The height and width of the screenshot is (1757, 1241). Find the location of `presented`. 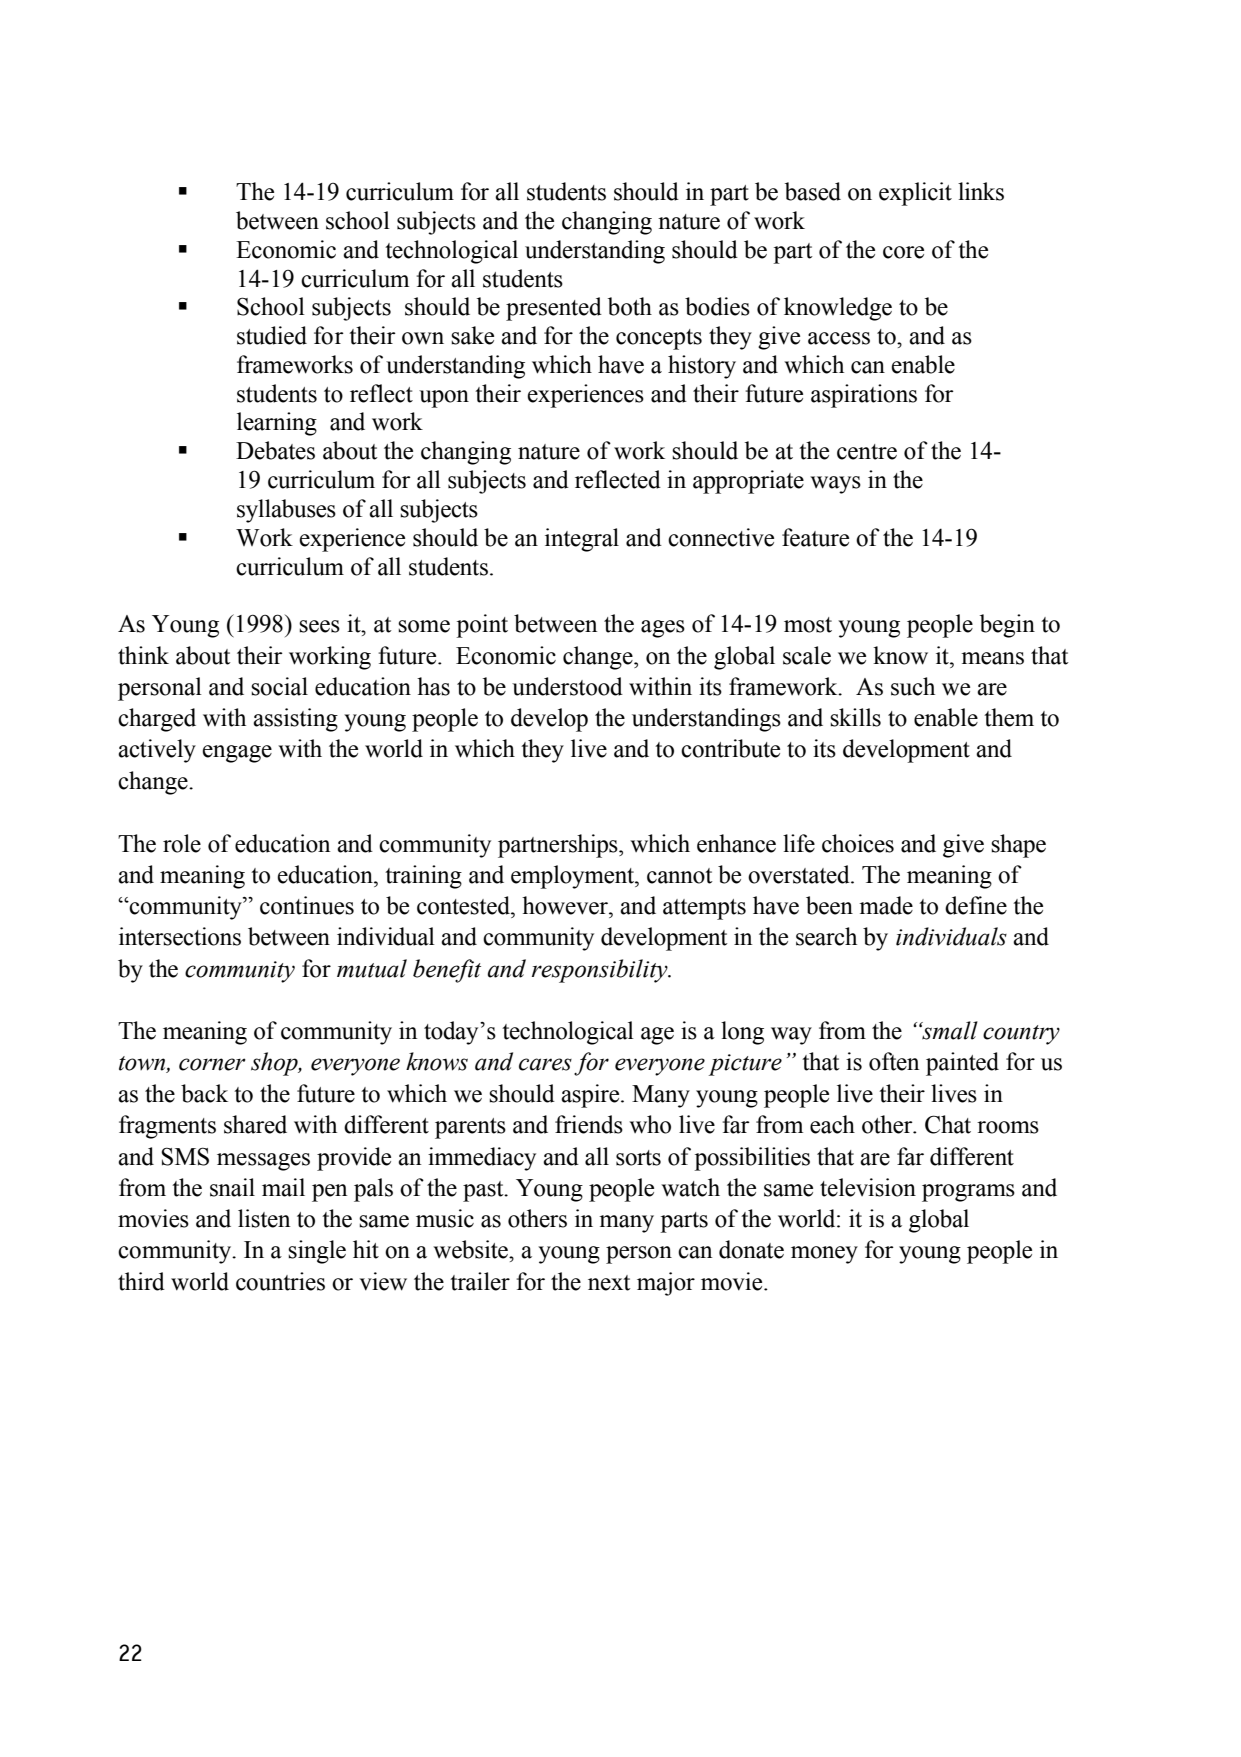

presented is located at coordinates (554, 309).
